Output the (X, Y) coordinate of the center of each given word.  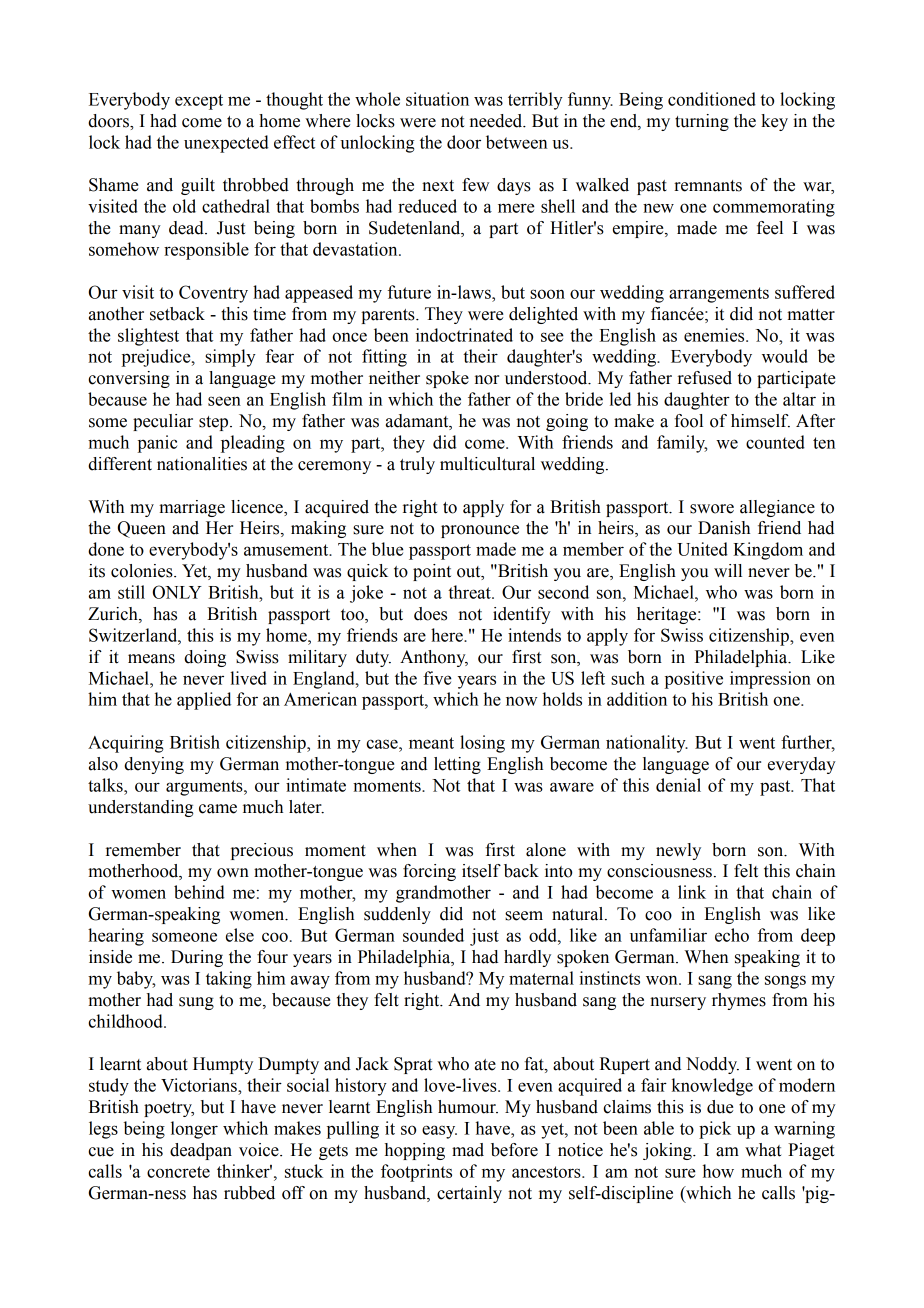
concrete (178, 1172)
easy (439, 1132)
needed (497, 121)
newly (678, 851)
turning (702, 122)
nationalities (202, 464)
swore (712, 509)
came (218, 809)
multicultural (487, 464)
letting (457, 765)
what (763, 1150)
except (199, 102)
